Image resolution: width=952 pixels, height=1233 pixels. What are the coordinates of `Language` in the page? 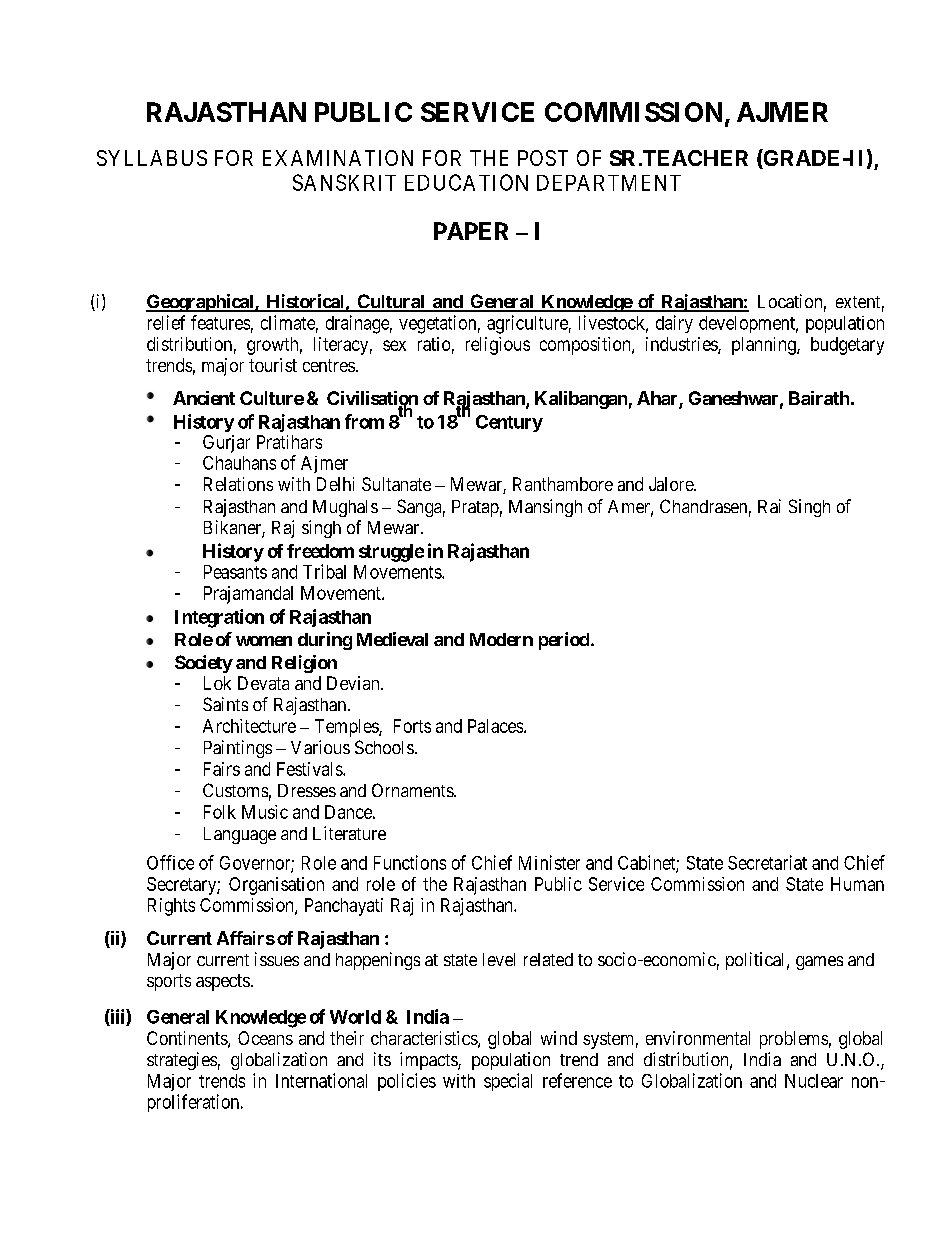 It's located at (240, 835).
